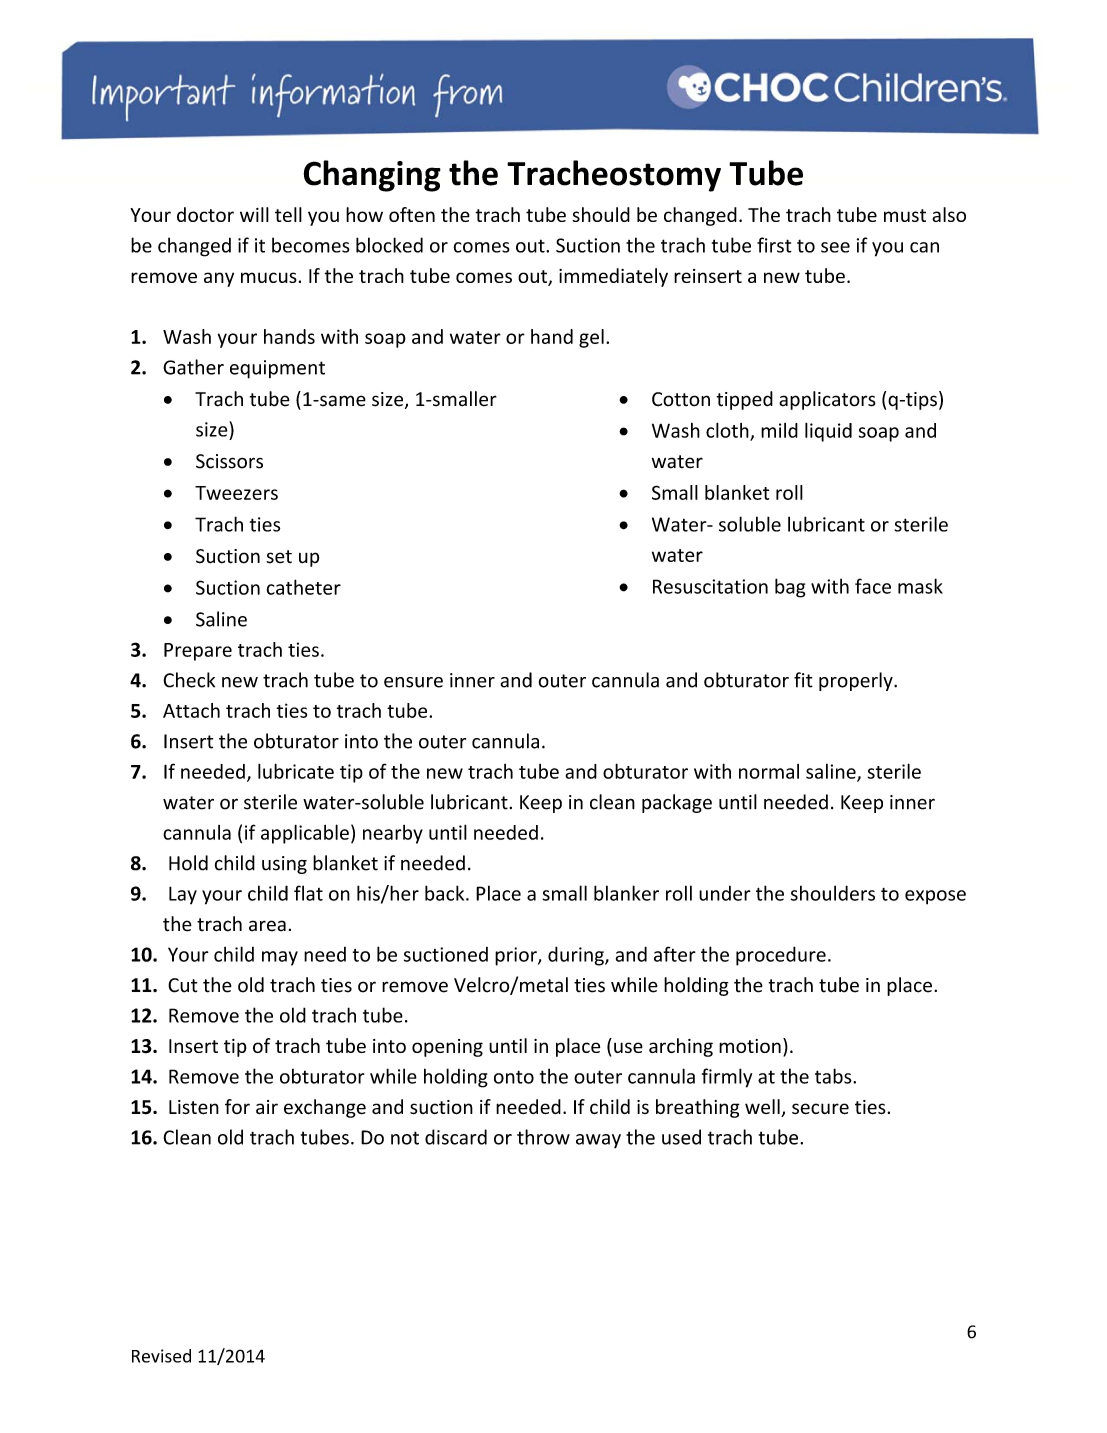 The image size is (1107, 1433). Describe the element at coordinates (681, 399) in the document. I see `Cotton` at that location.
